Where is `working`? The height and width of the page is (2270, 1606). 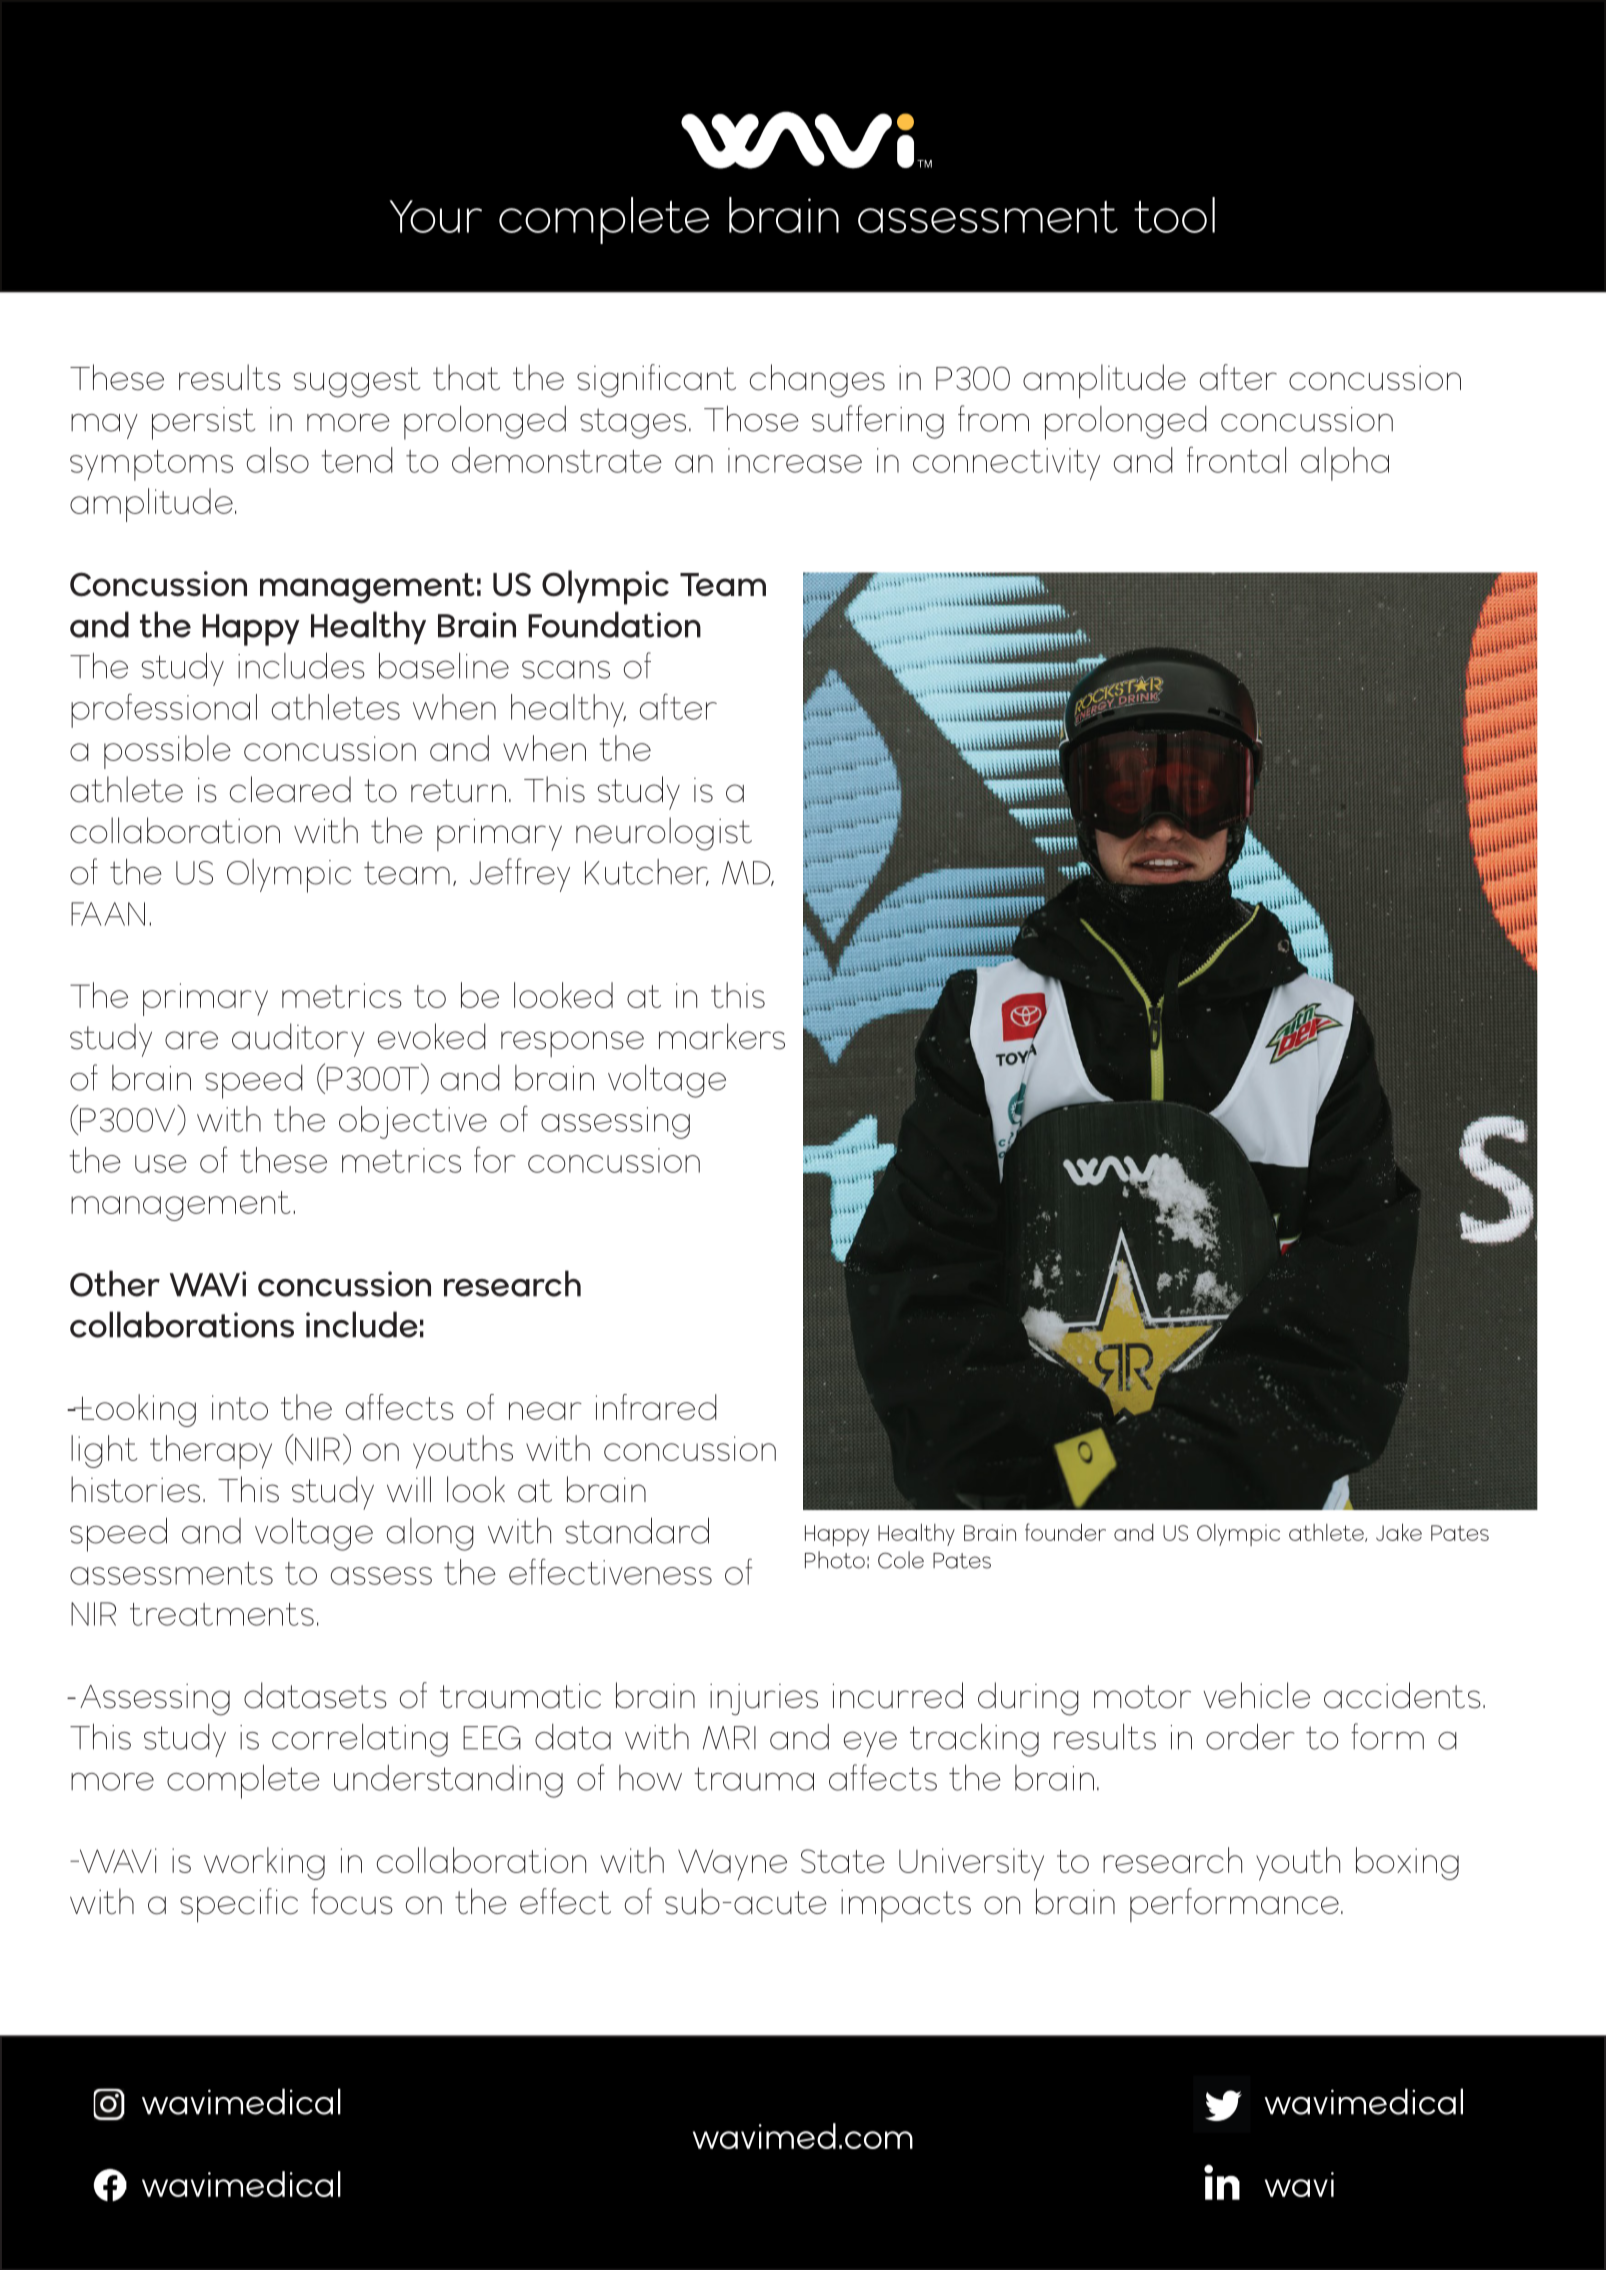 working is located at coordinates (264, 1863).
